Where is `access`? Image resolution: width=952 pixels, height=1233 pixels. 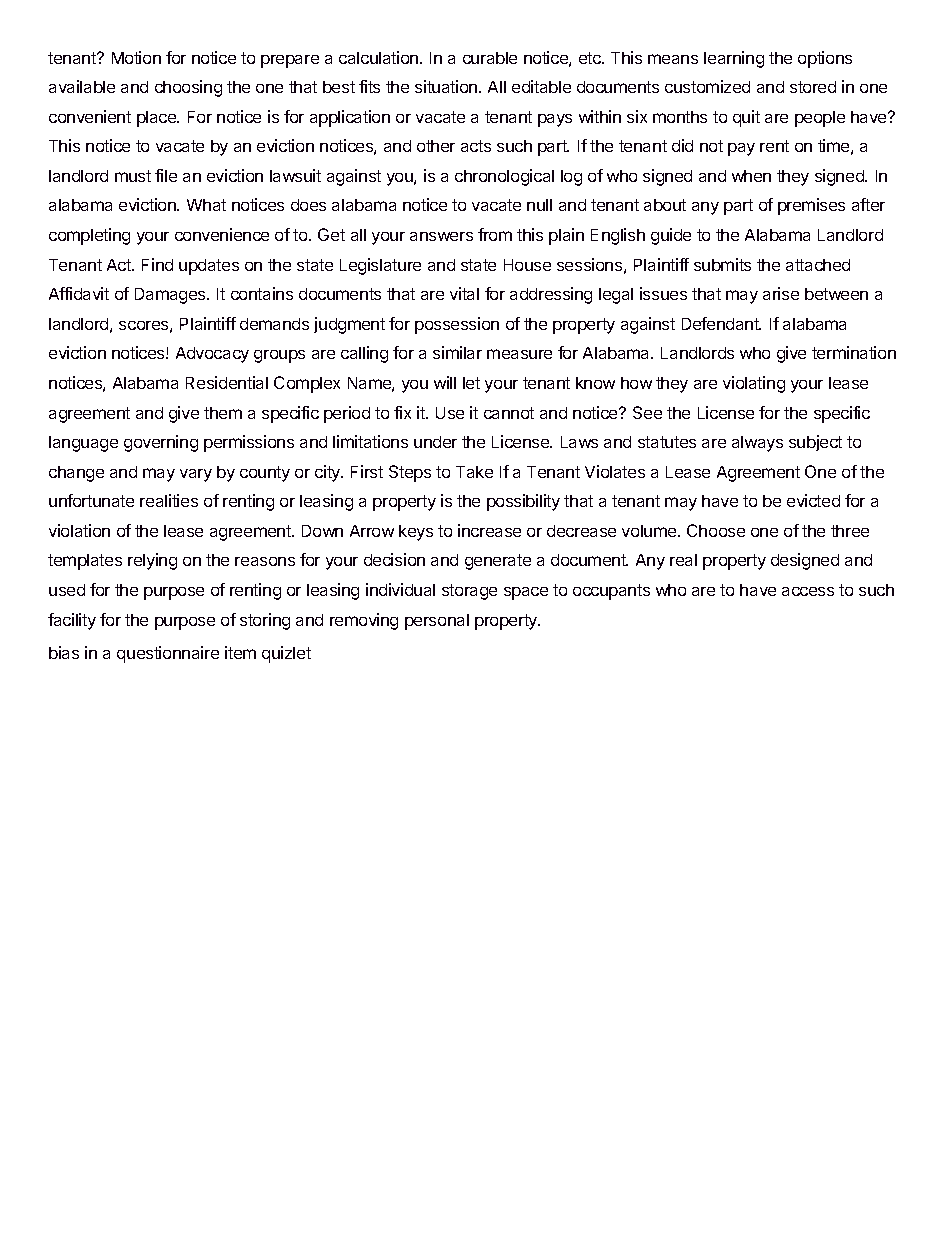 access is located at coordinates (808, 591).
